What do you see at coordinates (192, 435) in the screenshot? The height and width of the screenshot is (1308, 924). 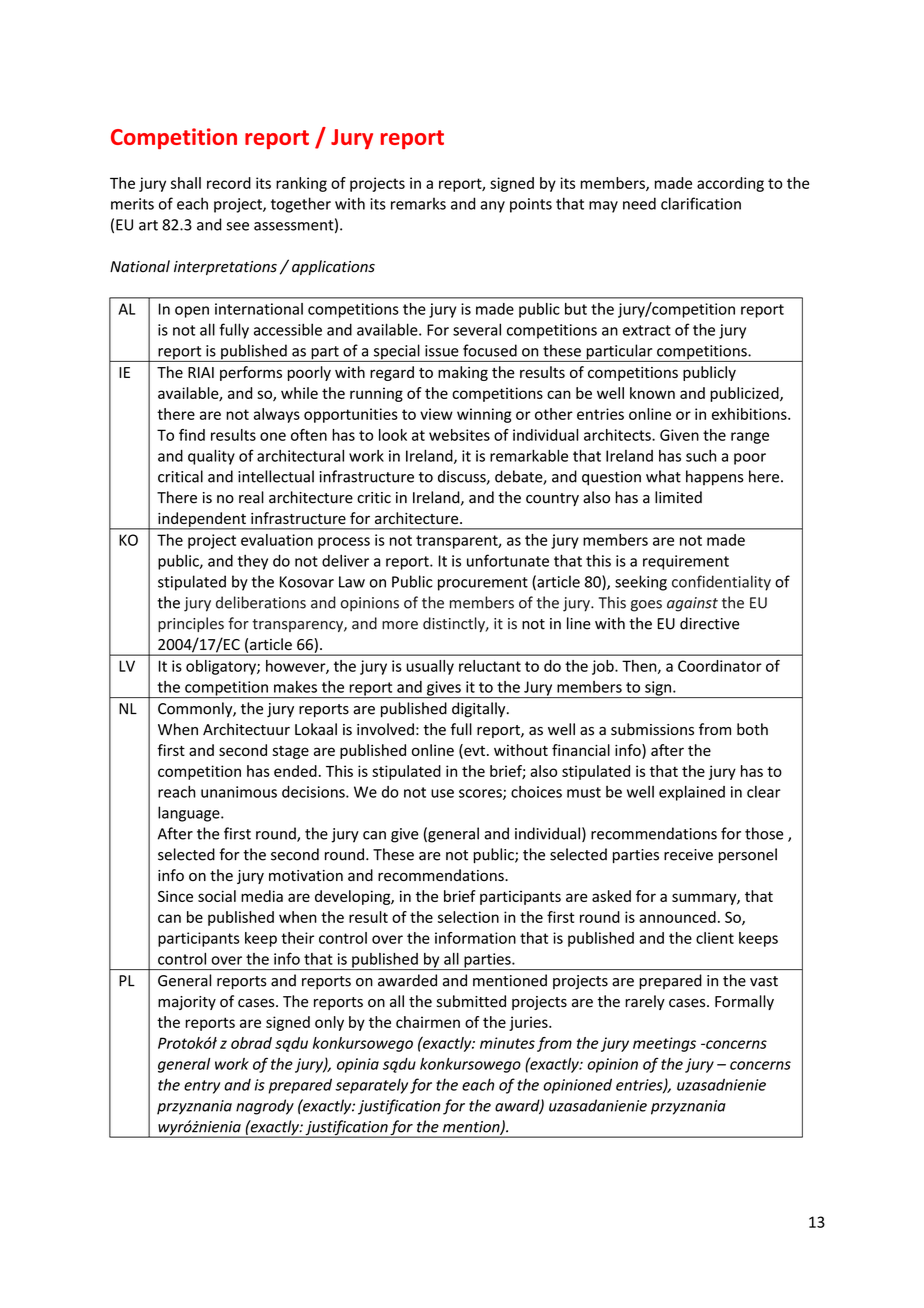 I see `find` at bounding box center [192, 435].
